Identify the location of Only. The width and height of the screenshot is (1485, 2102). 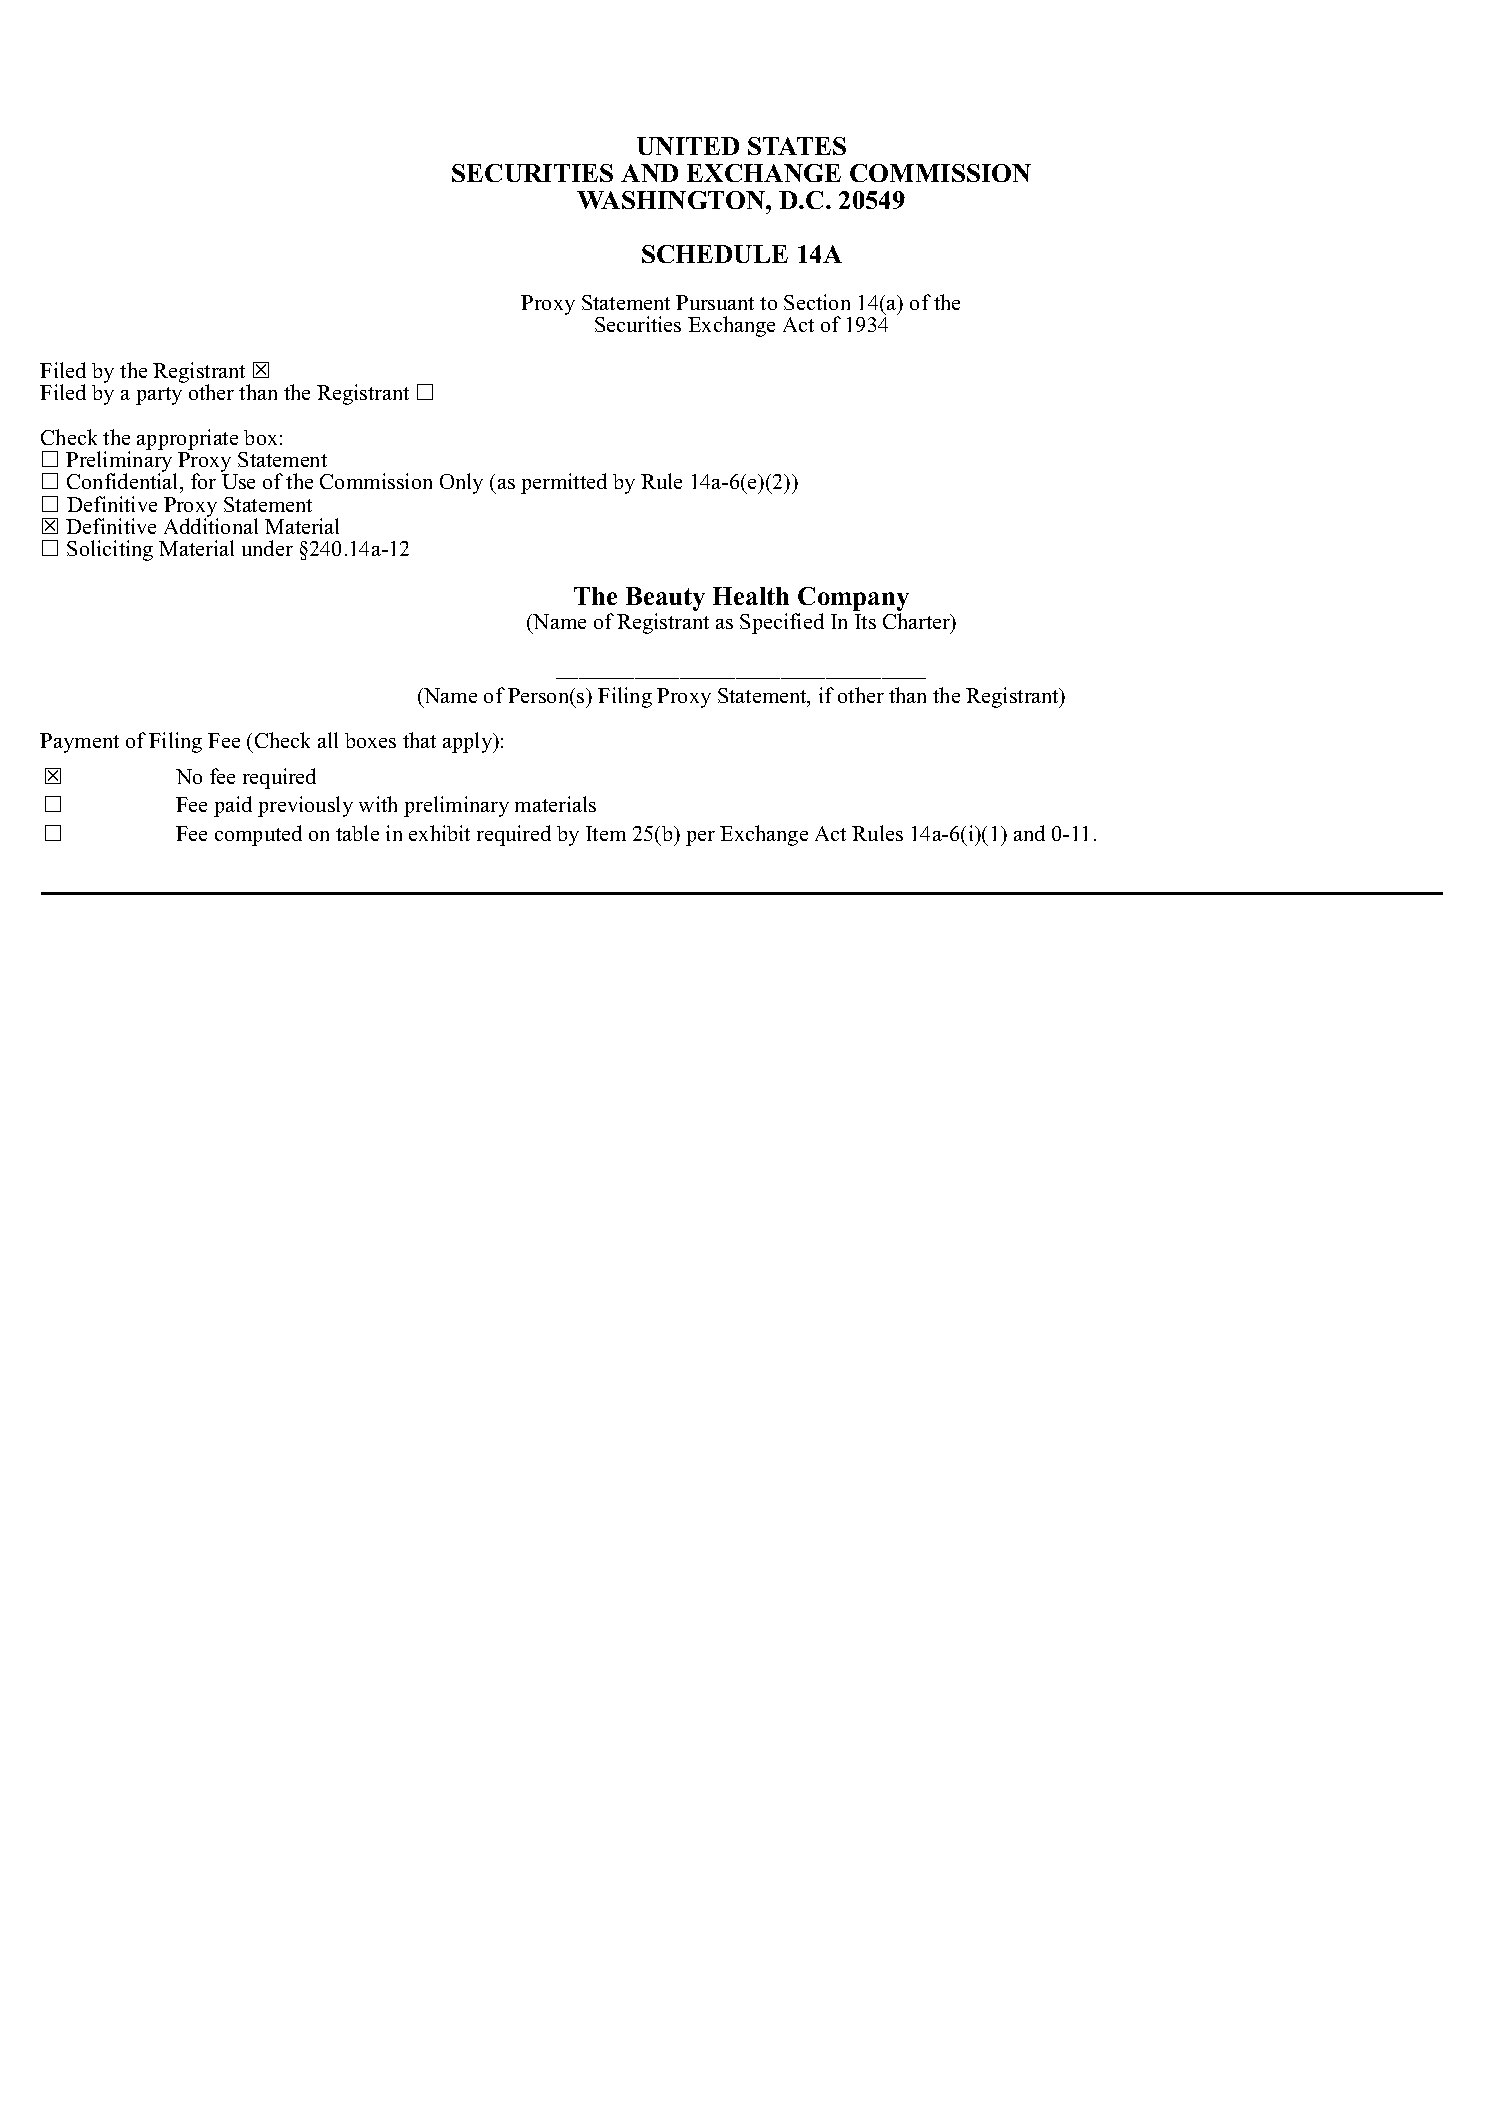
(461, 483).
